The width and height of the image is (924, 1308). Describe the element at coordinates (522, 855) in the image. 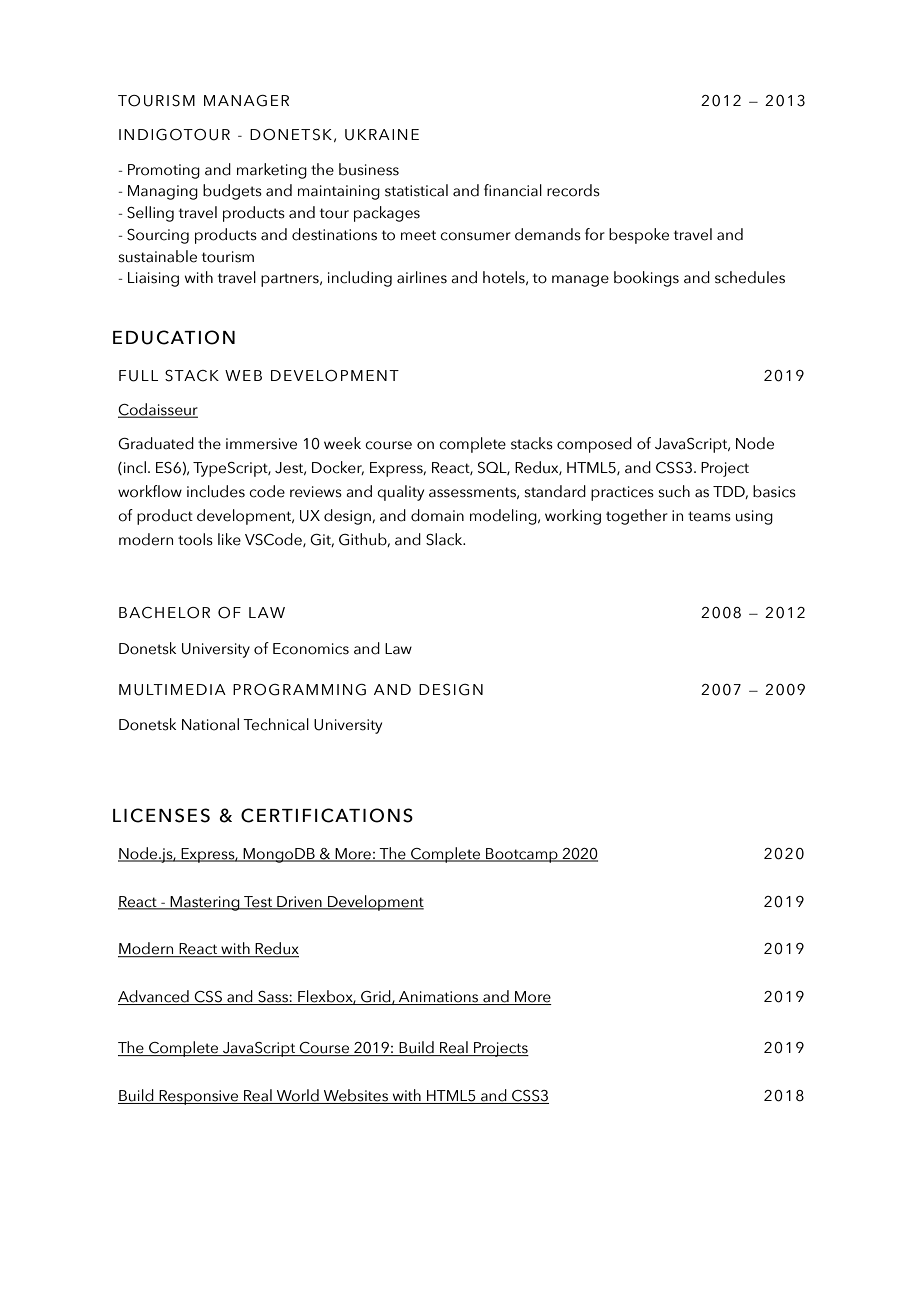

I see `Bootcamp` at that location.
